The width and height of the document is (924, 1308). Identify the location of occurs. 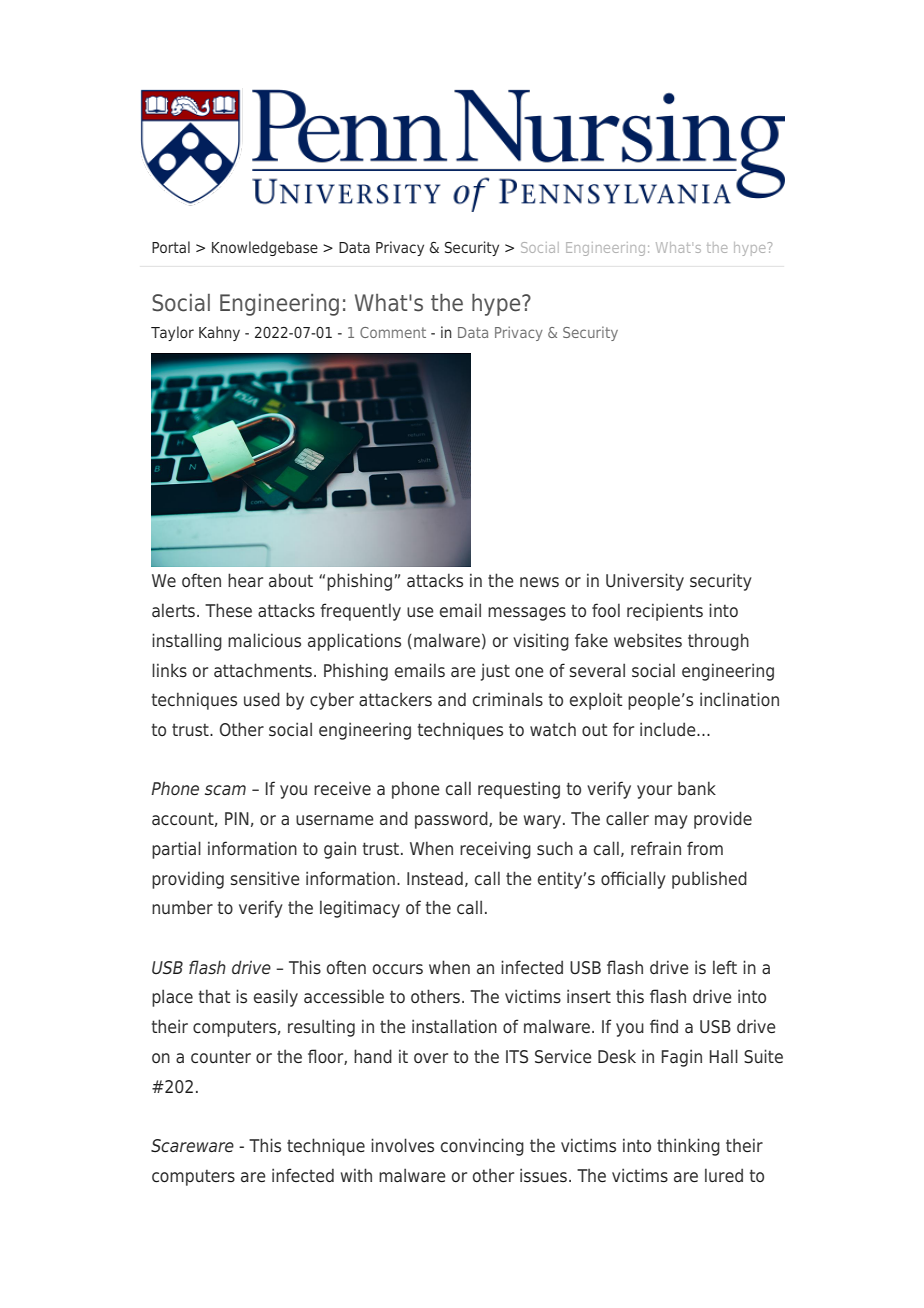
(398, 969).
